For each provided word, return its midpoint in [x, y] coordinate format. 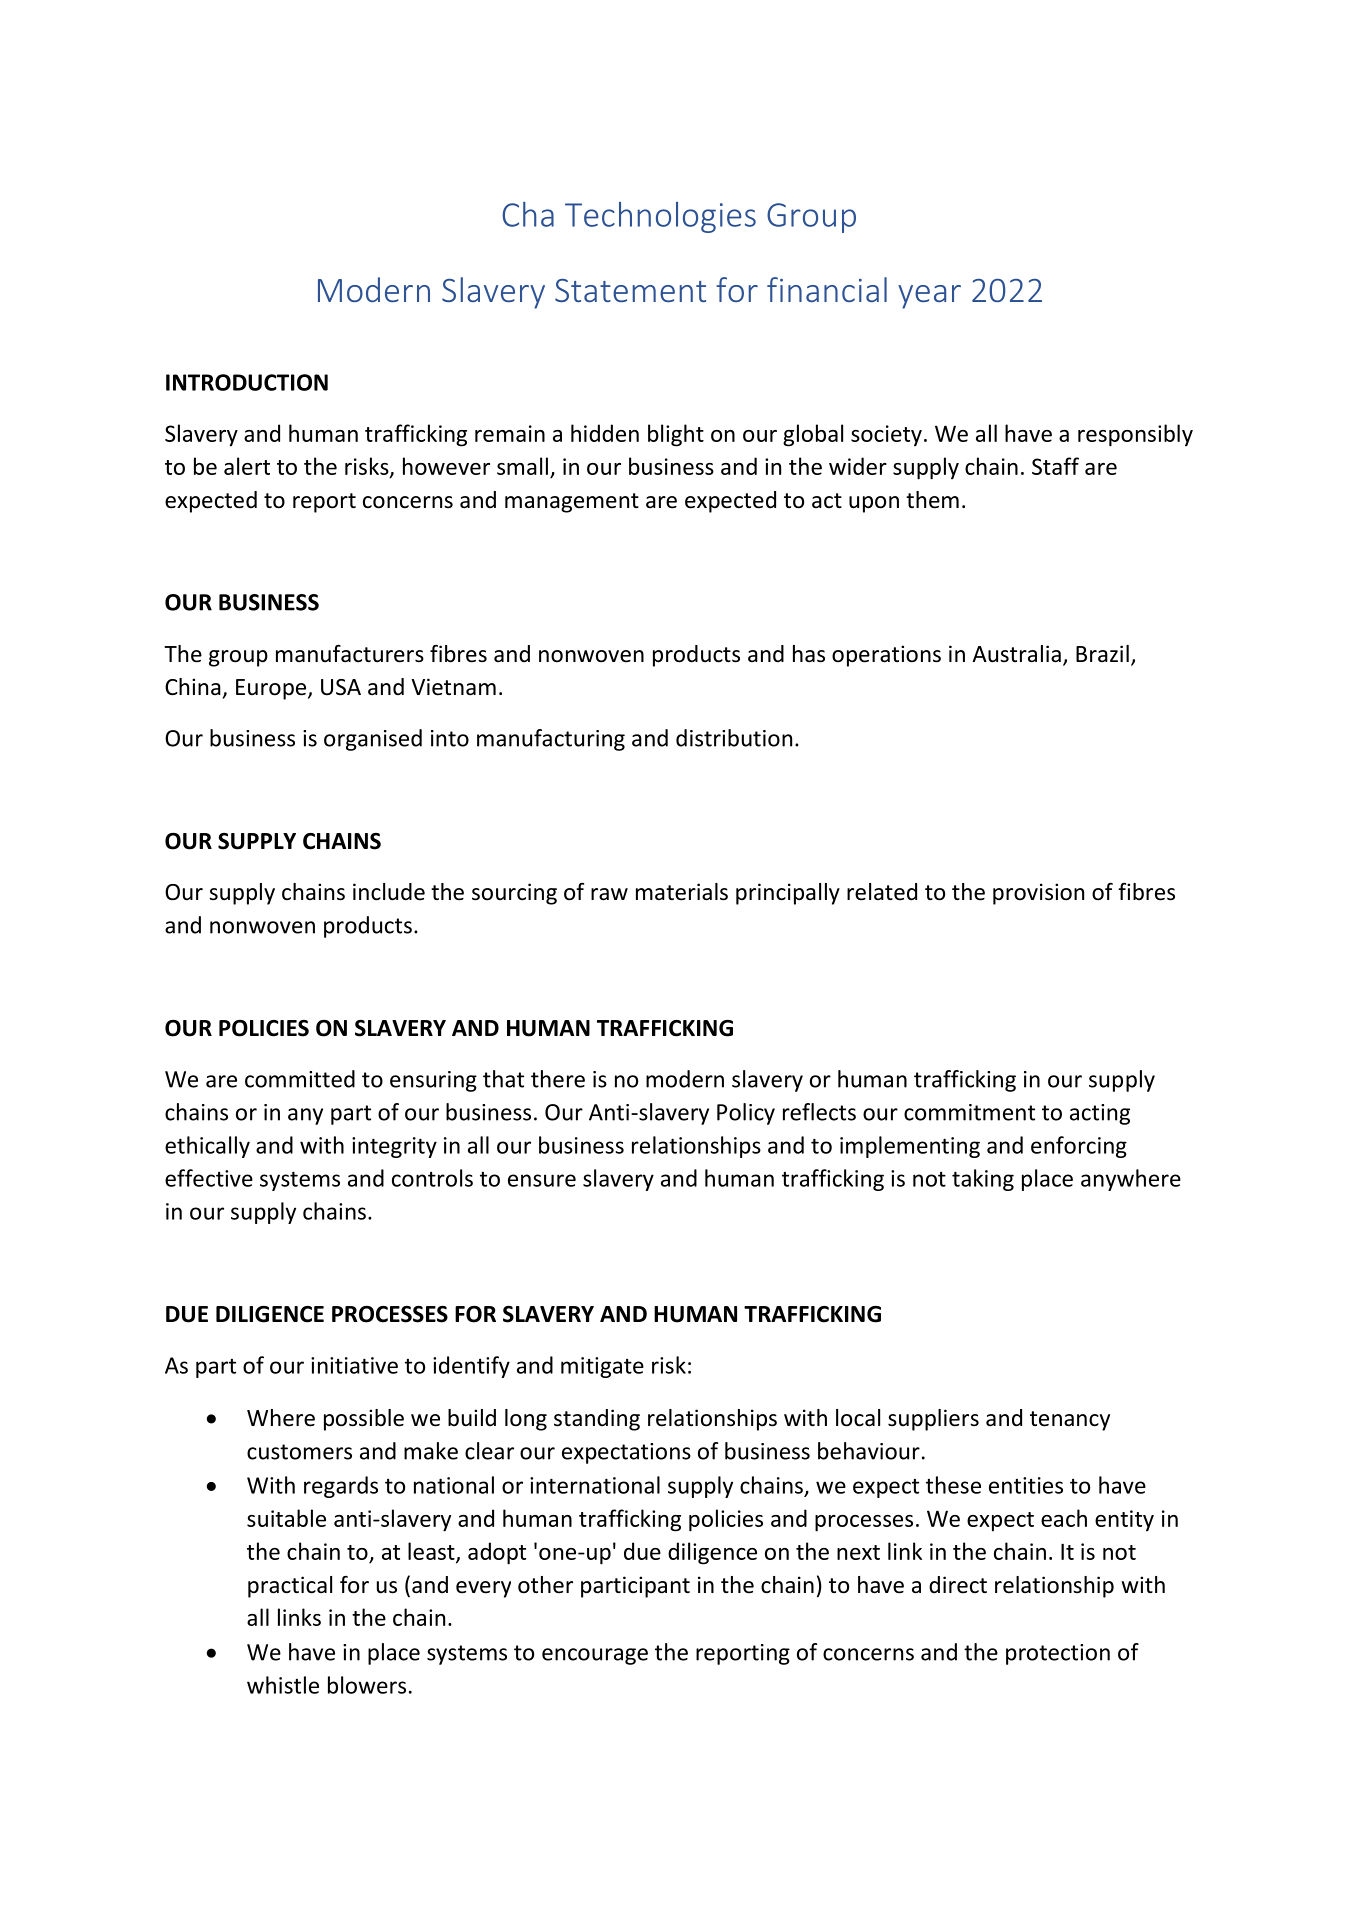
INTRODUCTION [247, 382]
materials [682, 892]
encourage [595, 1656]
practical [290, 1587]
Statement [630, 290]
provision [1038, 894]
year [929, 297]
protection [1058, 1654]
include [389, 892]
